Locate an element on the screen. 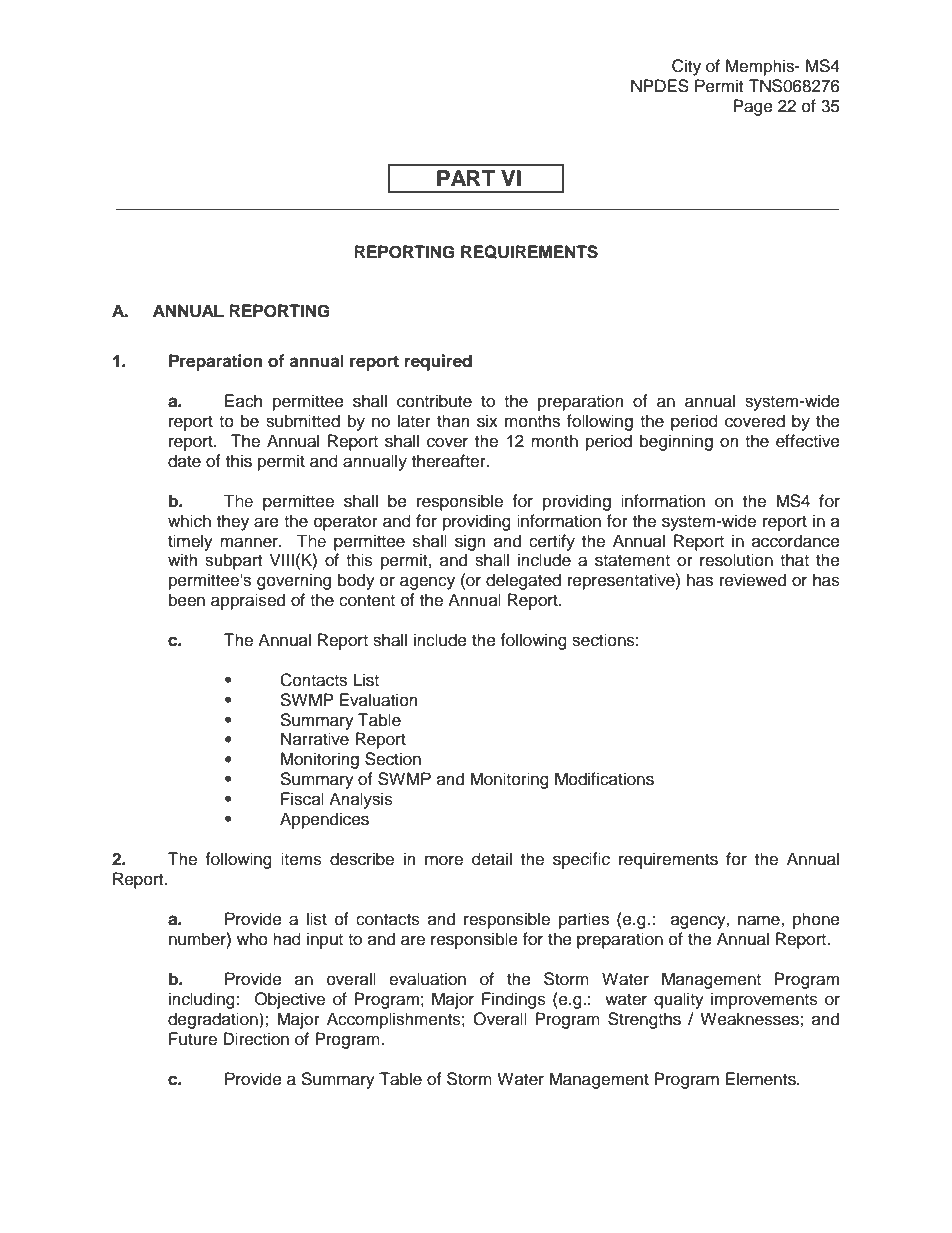  required is located at coordinates (438, 362).
